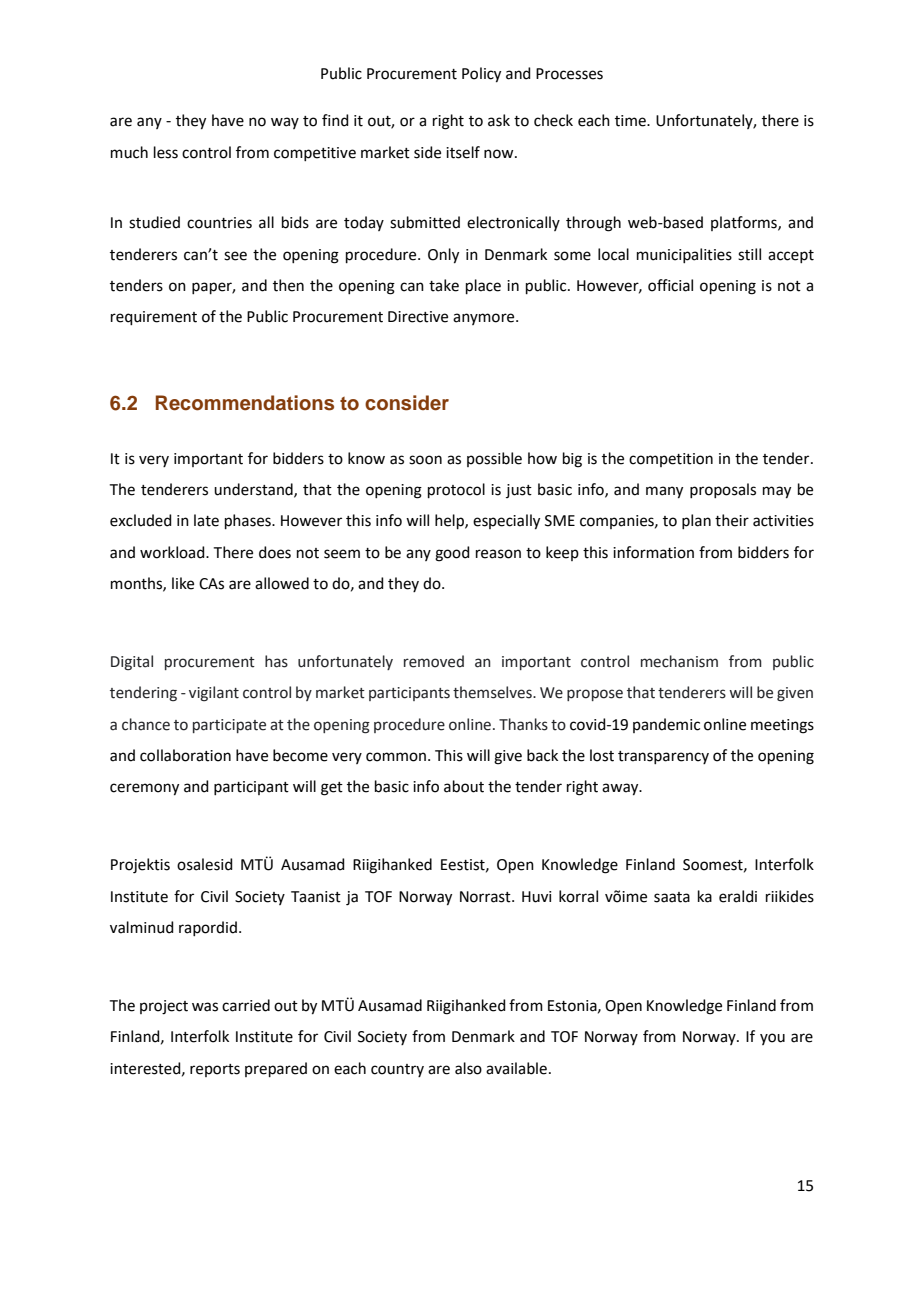  Describe the element at coordinates (631, 121) in the screenshot. I see `time` at that location.
